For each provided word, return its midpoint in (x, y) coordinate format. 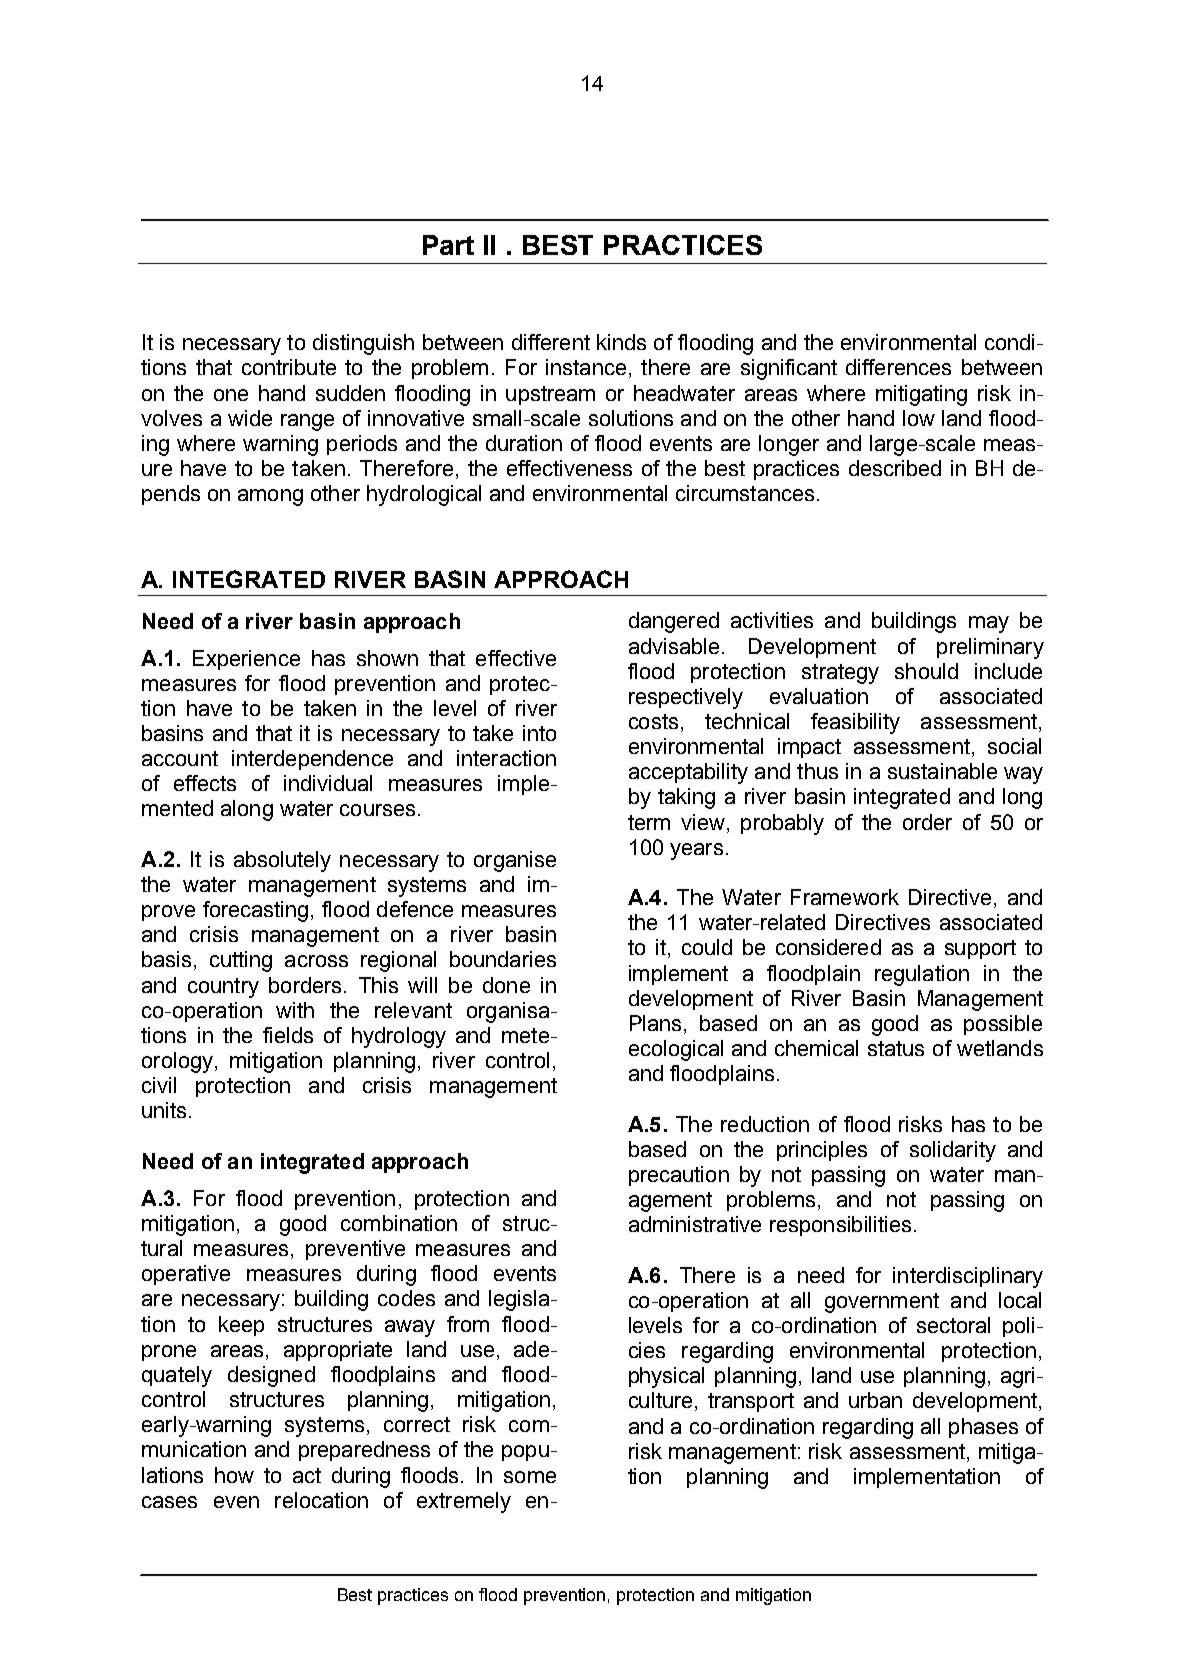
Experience (246, 660)
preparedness (364, 1451)
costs (653, 721)
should (926, 671)
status (896, 1048)
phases (983, 1428)
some (530, 1477)
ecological (676, 1050)
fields (288, 1035)
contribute (289, 367)
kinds (621, 342)
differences (898, 367)
